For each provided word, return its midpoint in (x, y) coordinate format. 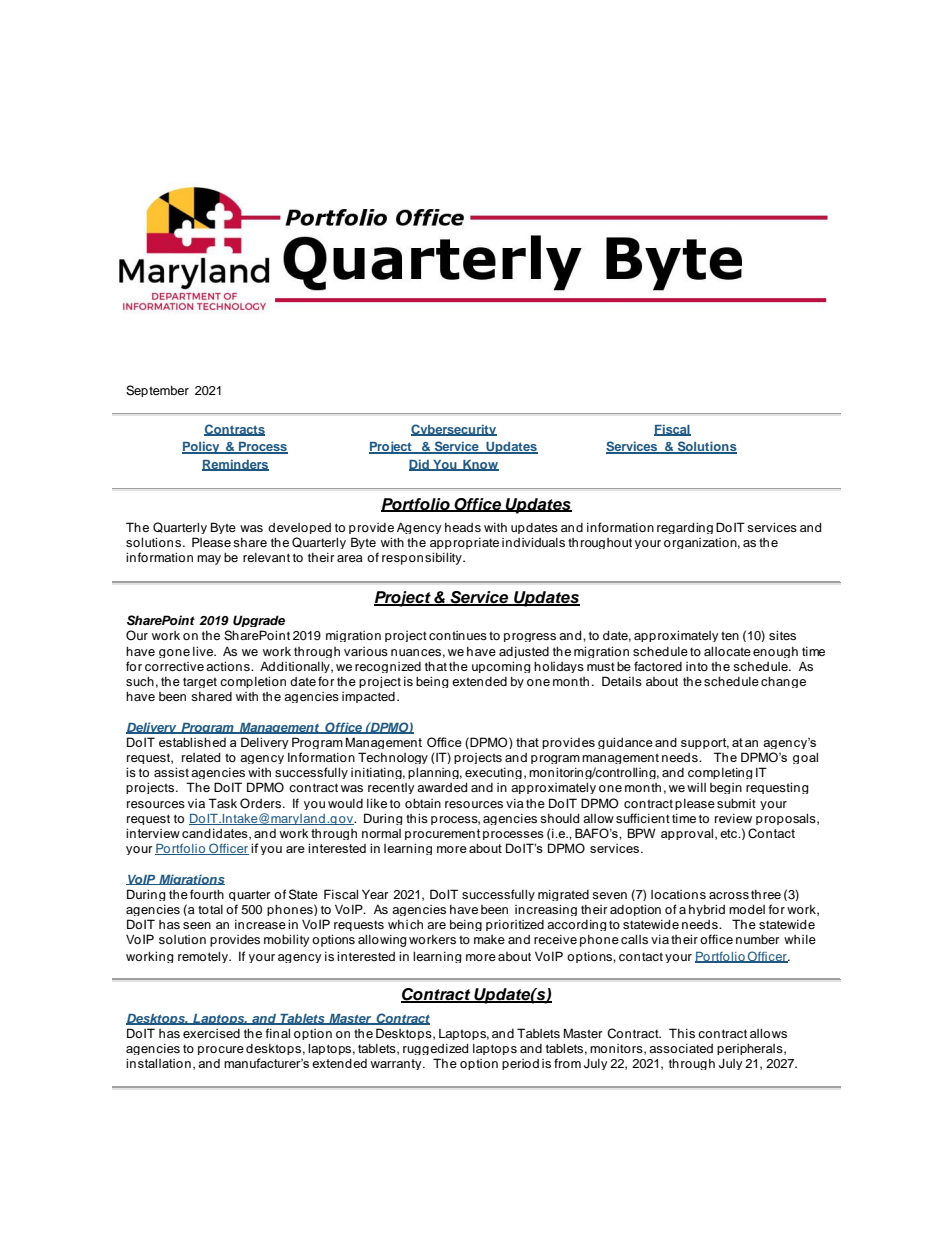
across (729, 895)
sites (782, 635)
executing (493, 773)
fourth (207, 894)
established (192, 742)
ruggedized (436, 1049)
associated (681, 1048)
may (209, 560)
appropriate (464, 543)
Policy (202, 447)
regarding (685, 528)
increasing (546, 910)
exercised (211, 1033)
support (705, 743)
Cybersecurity (454, 430)
